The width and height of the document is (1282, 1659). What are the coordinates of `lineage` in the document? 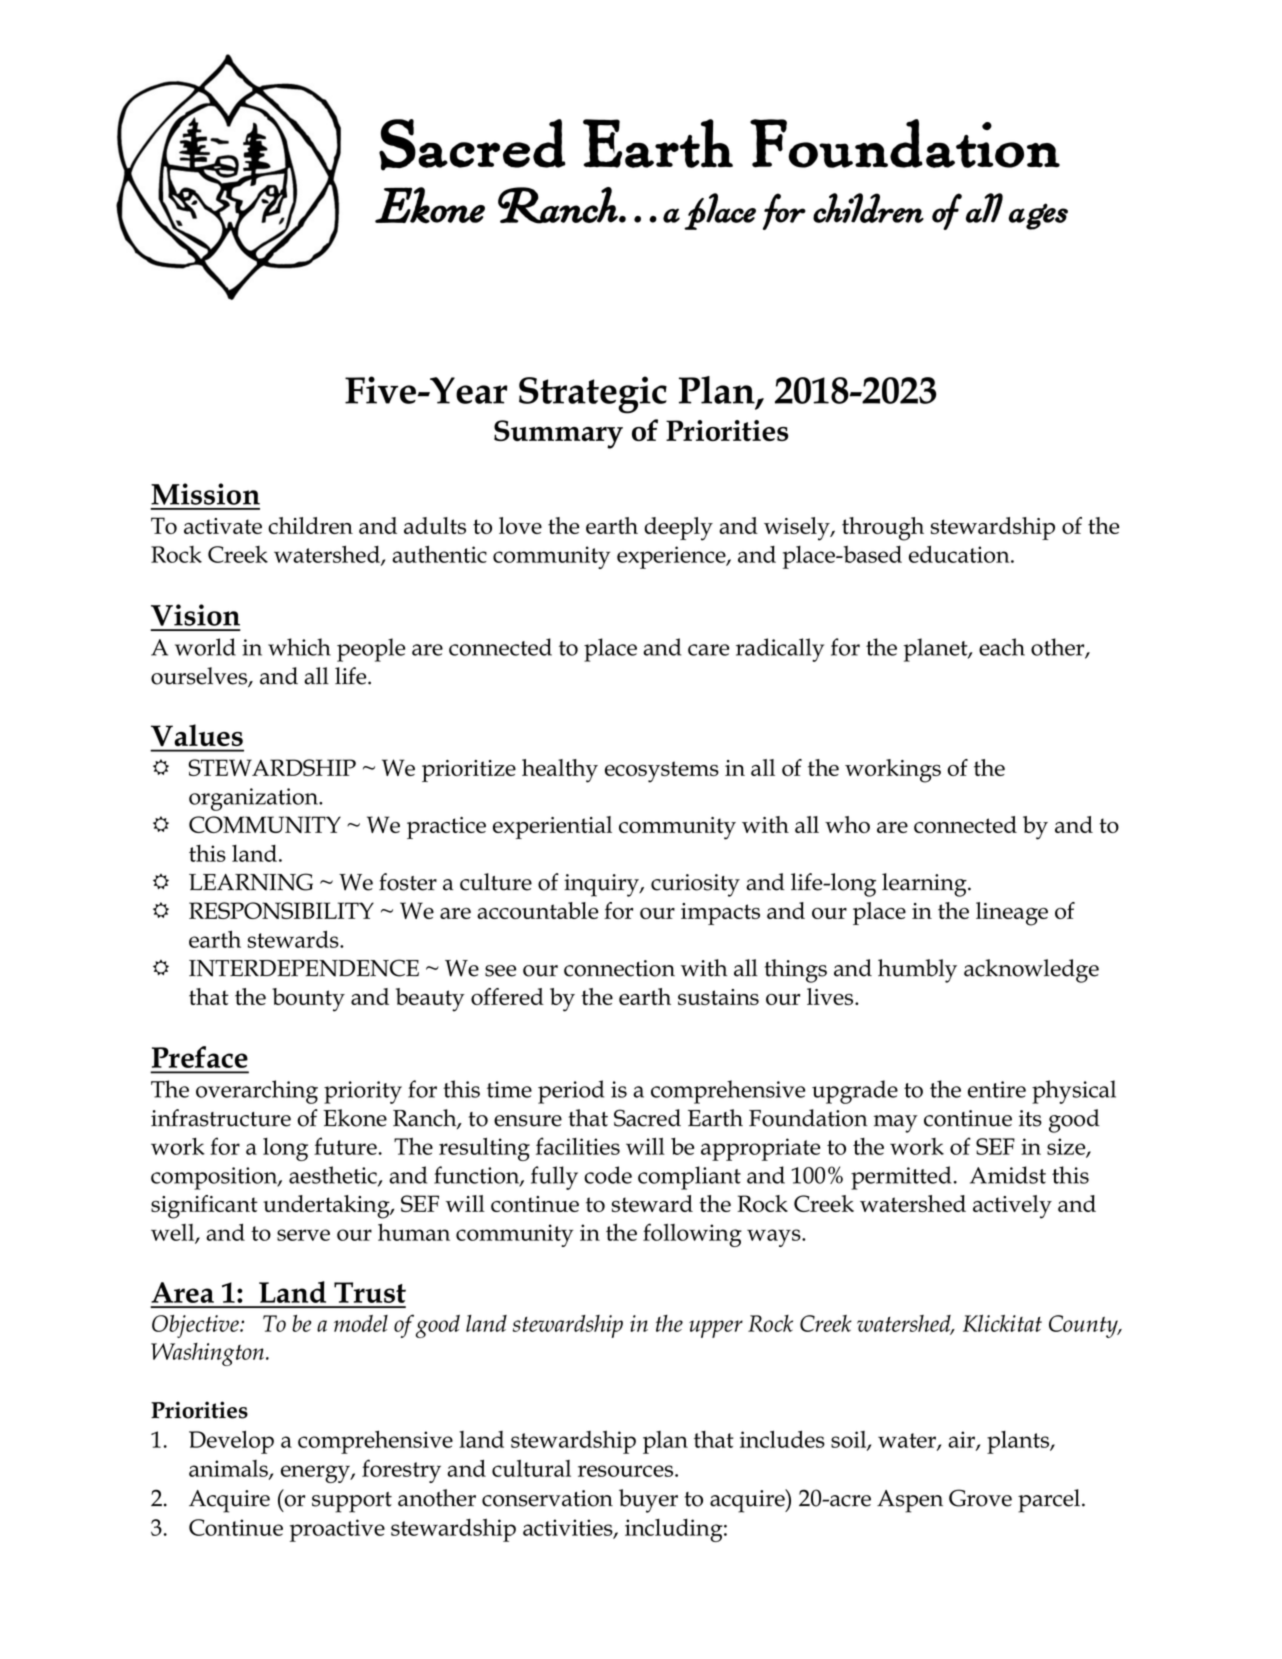 It's located at (1012, 914).
